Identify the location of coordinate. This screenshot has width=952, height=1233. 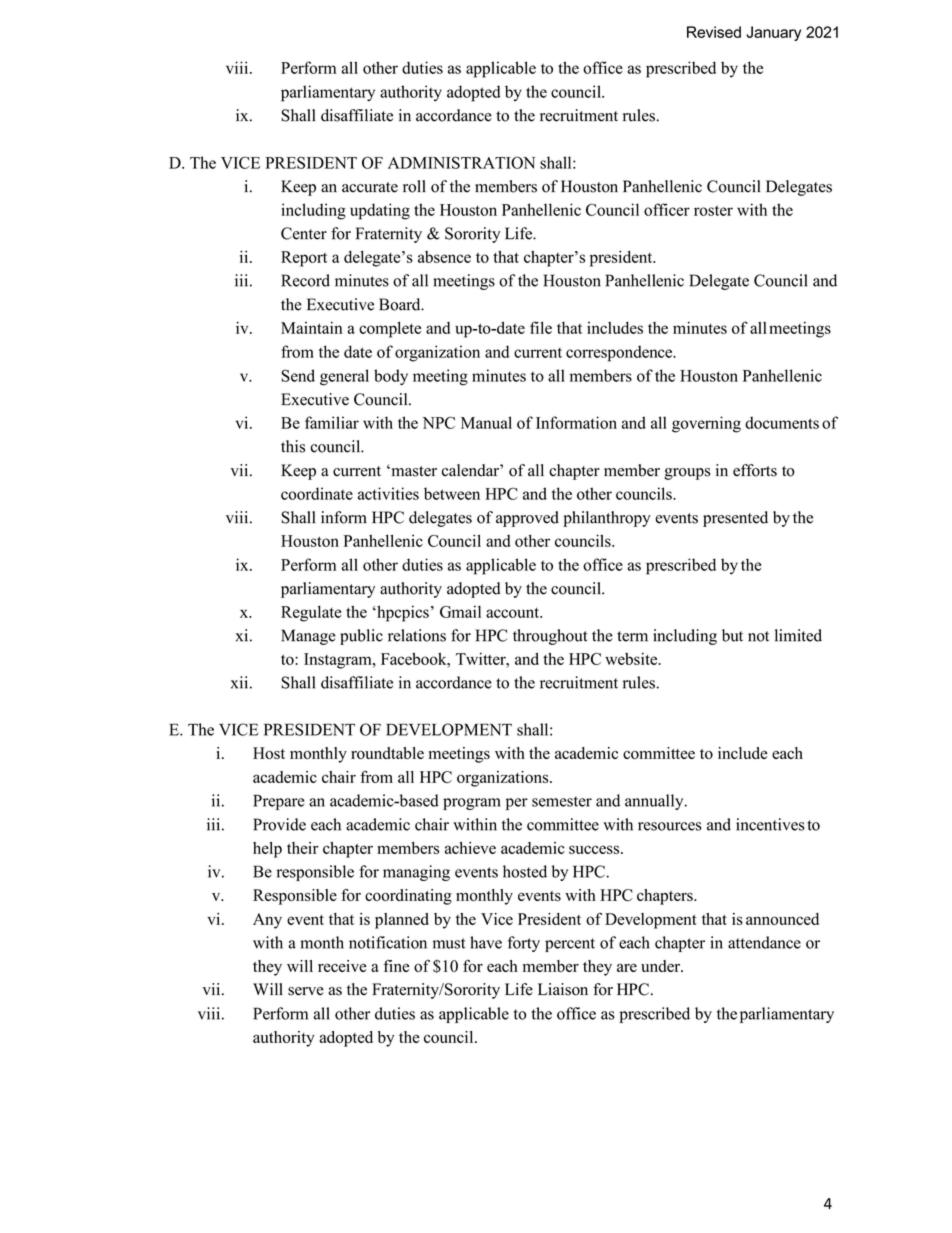
(317, 493).
